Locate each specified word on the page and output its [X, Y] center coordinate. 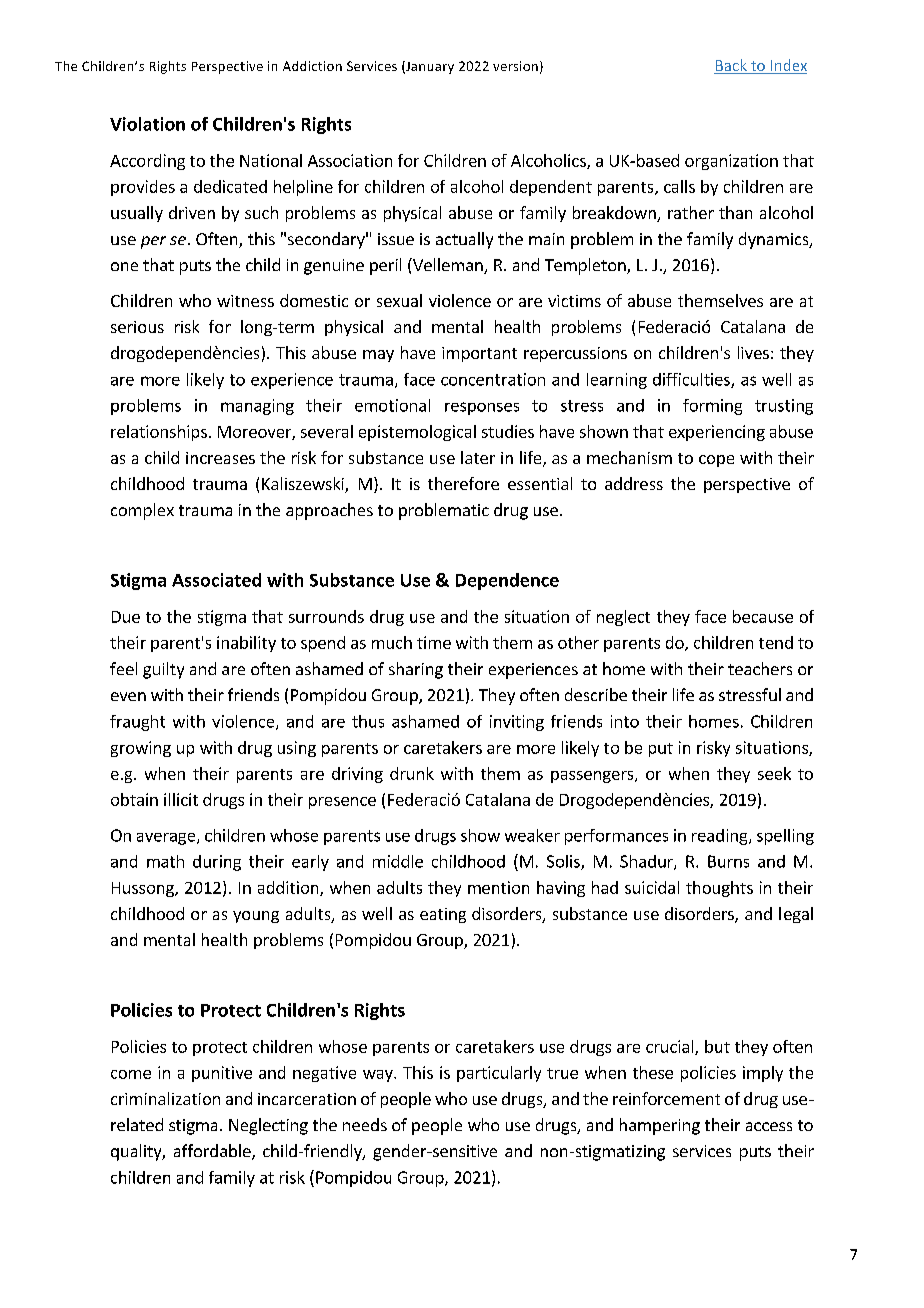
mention [498, 887]
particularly [499, 1074]
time [434, 642]
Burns [728, 861]
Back [731, 66]
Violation [147, 124]
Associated [216, 580]
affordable [213, 1152]
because [763, 616]
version [515, 66]
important [479, 354]
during [217, 863]
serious [137, 327]
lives [753, 352]
